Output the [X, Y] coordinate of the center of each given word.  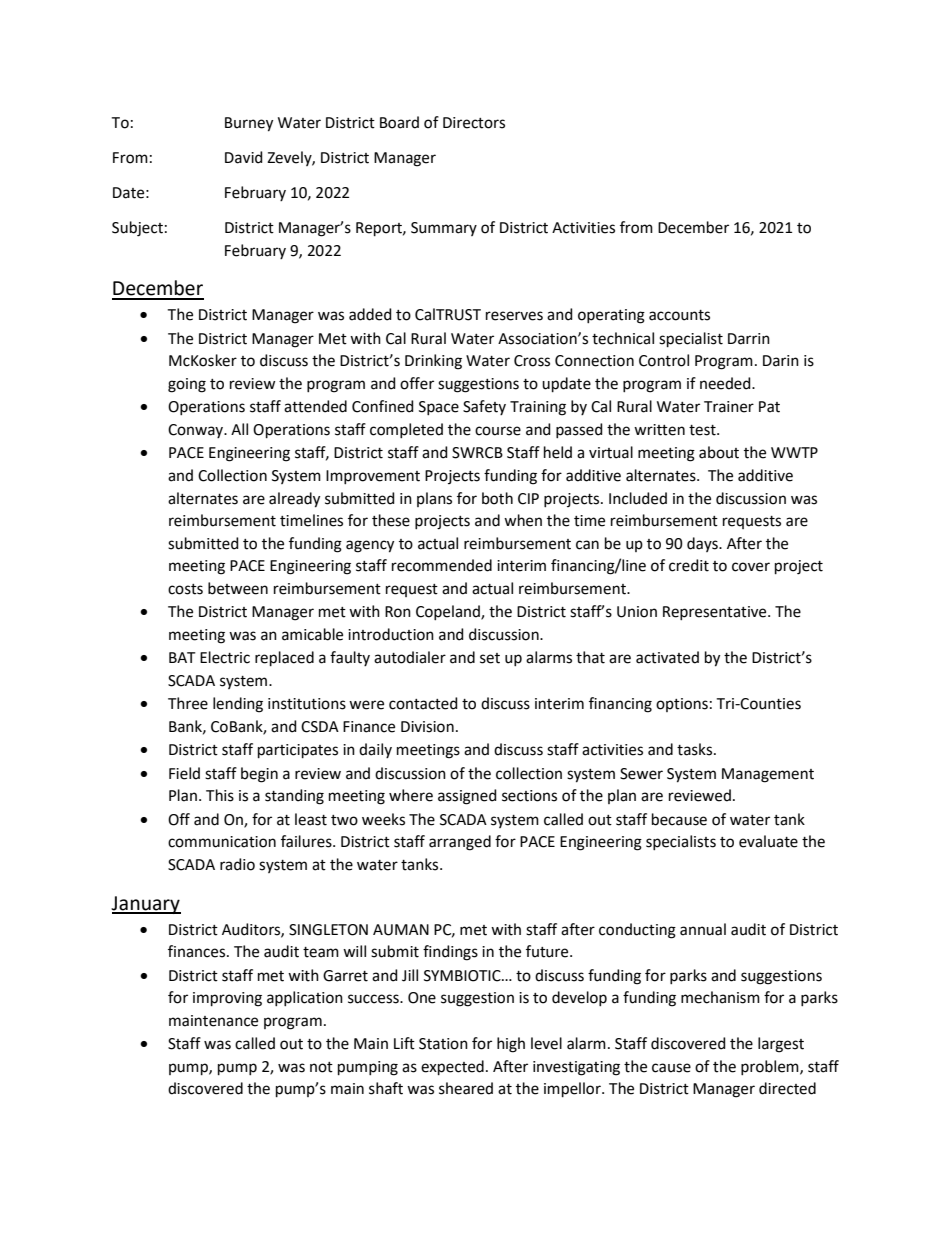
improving [227, 999]
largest [781, 1045]
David [244, 157]
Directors [474, 123]
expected [452, 1067]
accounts [679, 315]
